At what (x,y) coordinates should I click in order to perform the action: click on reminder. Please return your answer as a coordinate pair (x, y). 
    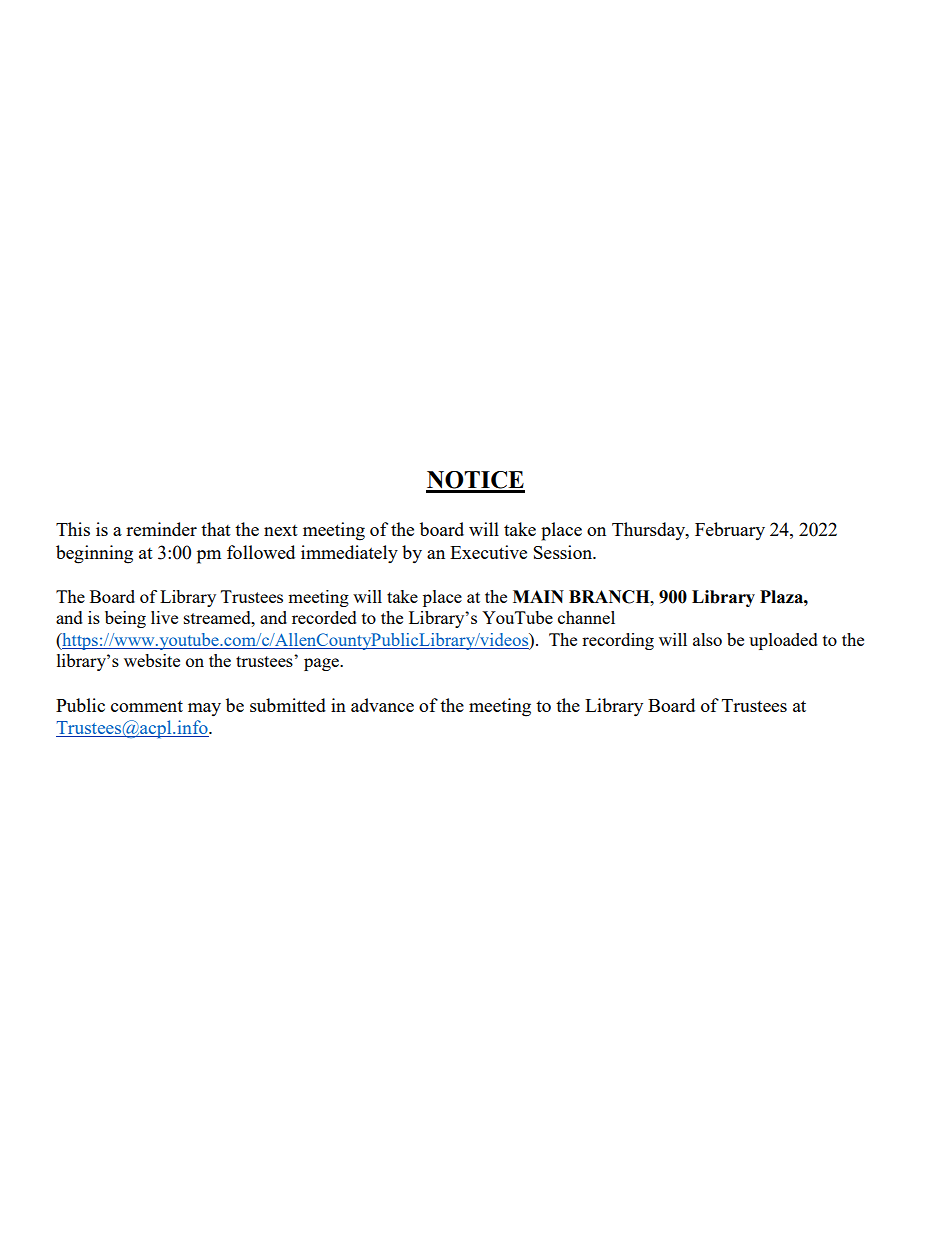
    Looking at the image, I should click on (161, 529).
